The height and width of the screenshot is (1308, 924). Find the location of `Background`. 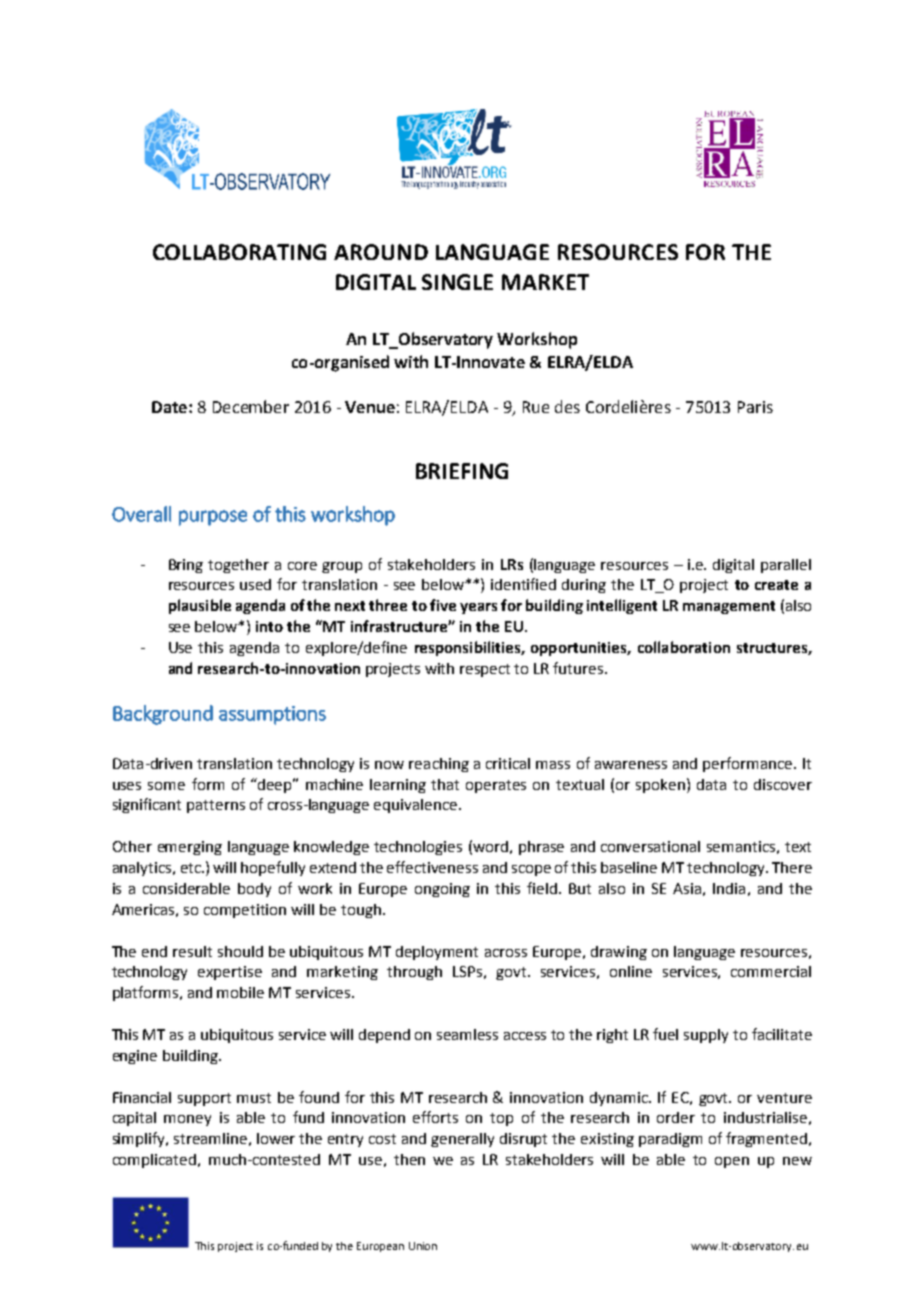

Background is located at coordinates (163, 715).
